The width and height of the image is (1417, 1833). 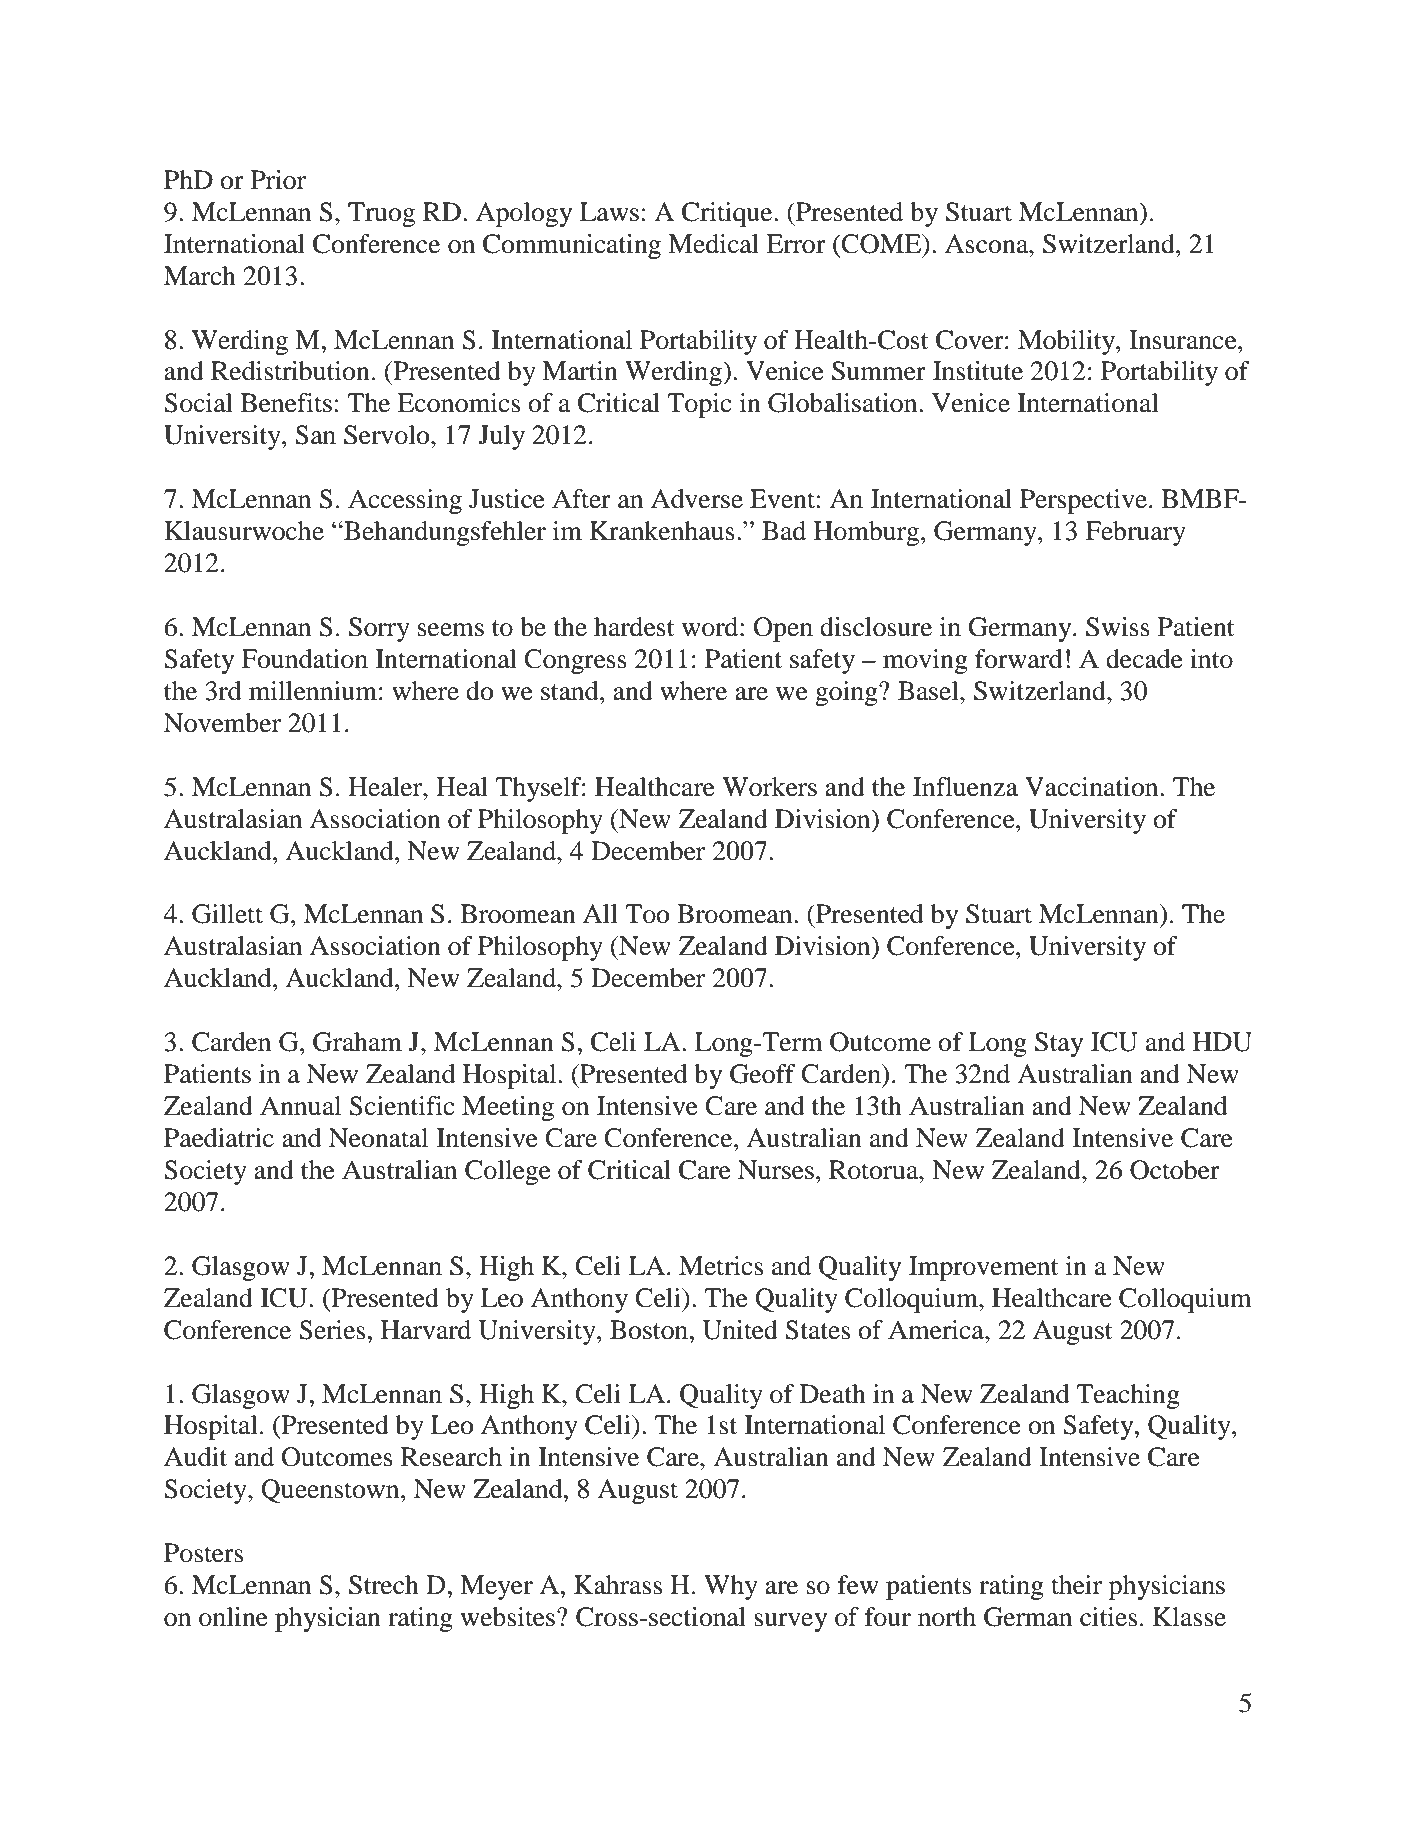 I want to click on their, so click(x=1076, y=1585).
